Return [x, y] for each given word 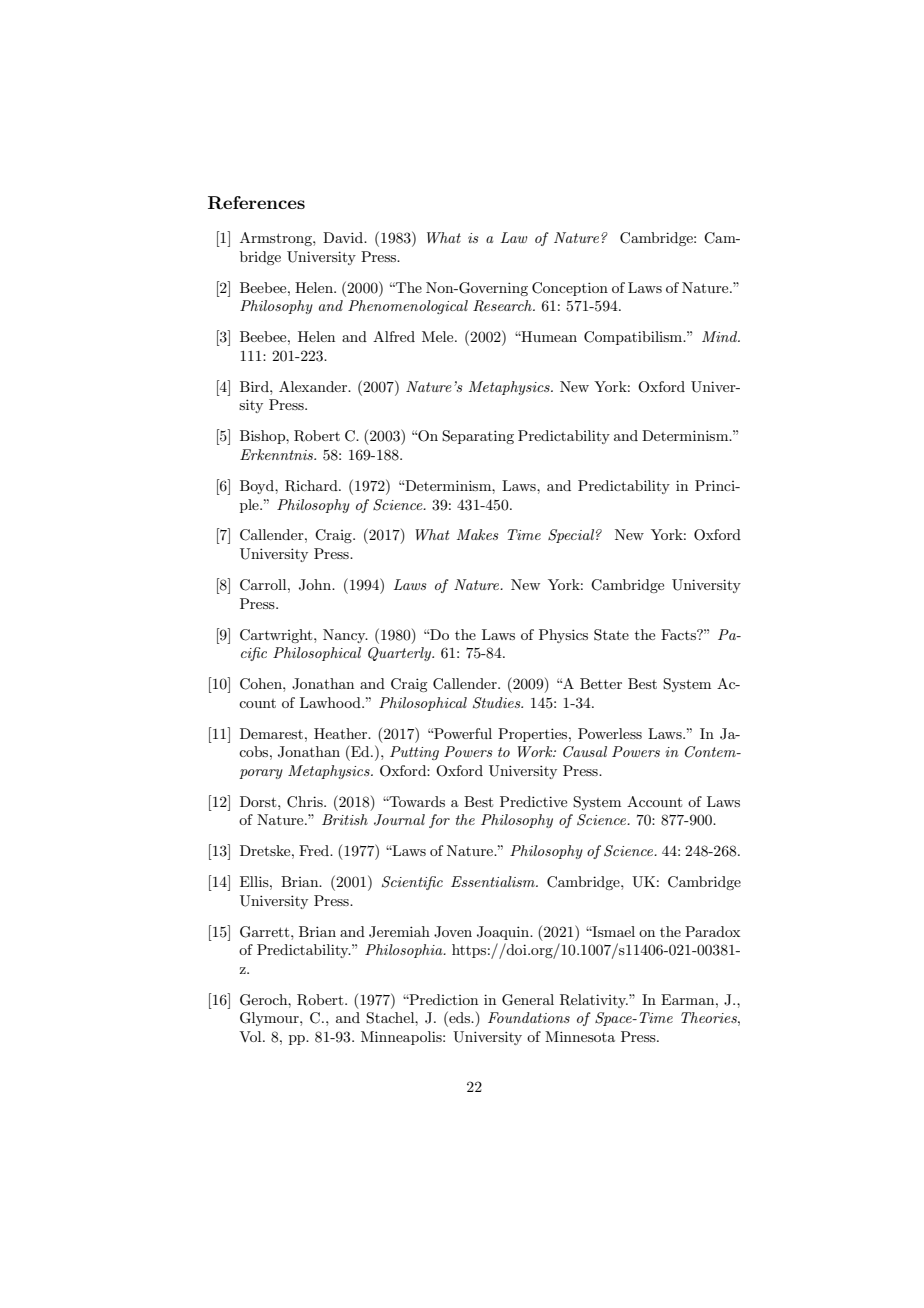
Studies [498, 703]
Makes [478, 534]
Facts [679, 634]
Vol [251, 1036]
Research [503, 306]
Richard [312, 486]
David [344, 237]
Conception [570, 289]
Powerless [610, 733]
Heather [342, 733]
